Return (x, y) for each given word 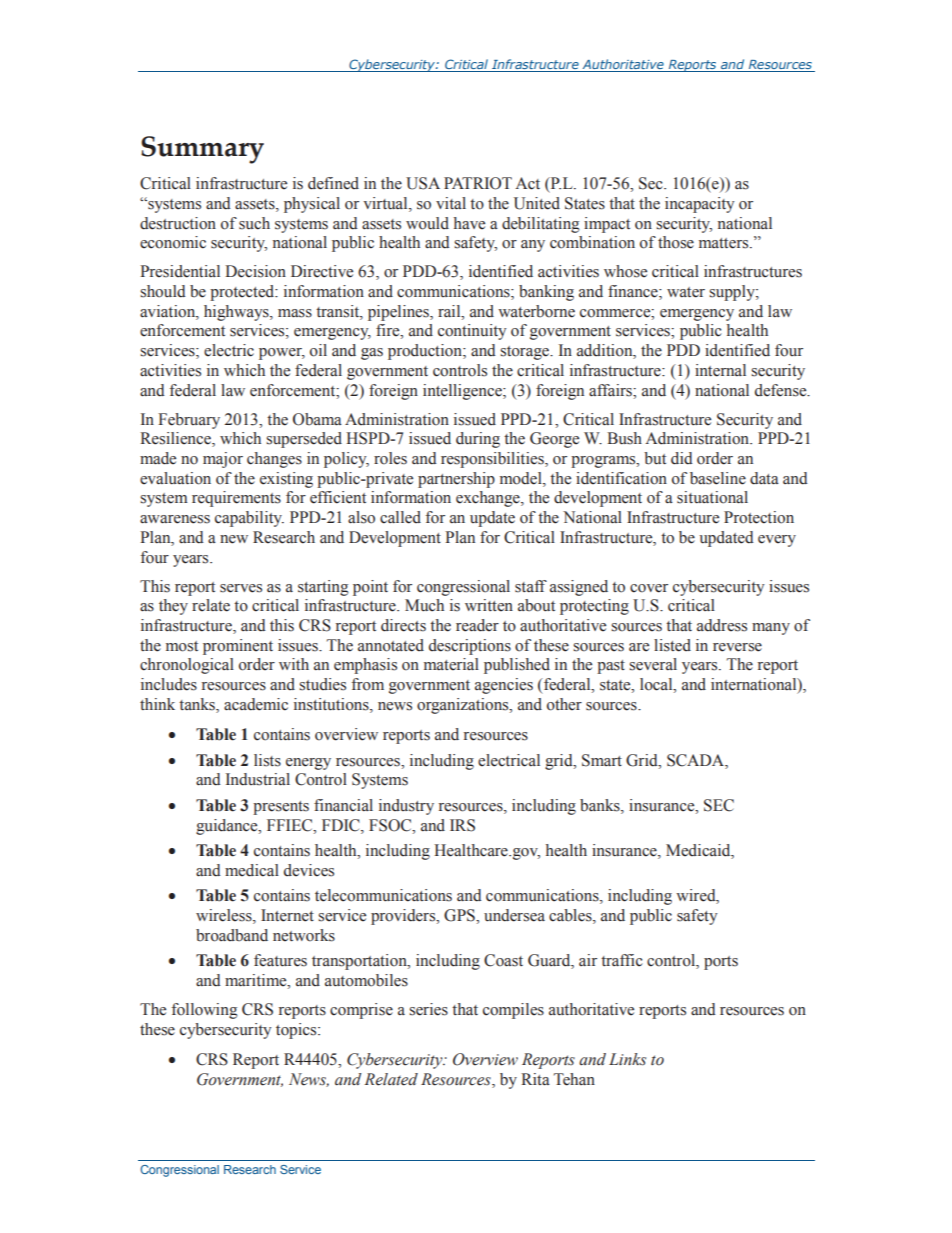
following (205, 1011)
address (722, 625)
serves (241, 588)
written (489, 605)
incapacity (699, 205)
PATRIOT (478, 183)
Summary (202, 150)
